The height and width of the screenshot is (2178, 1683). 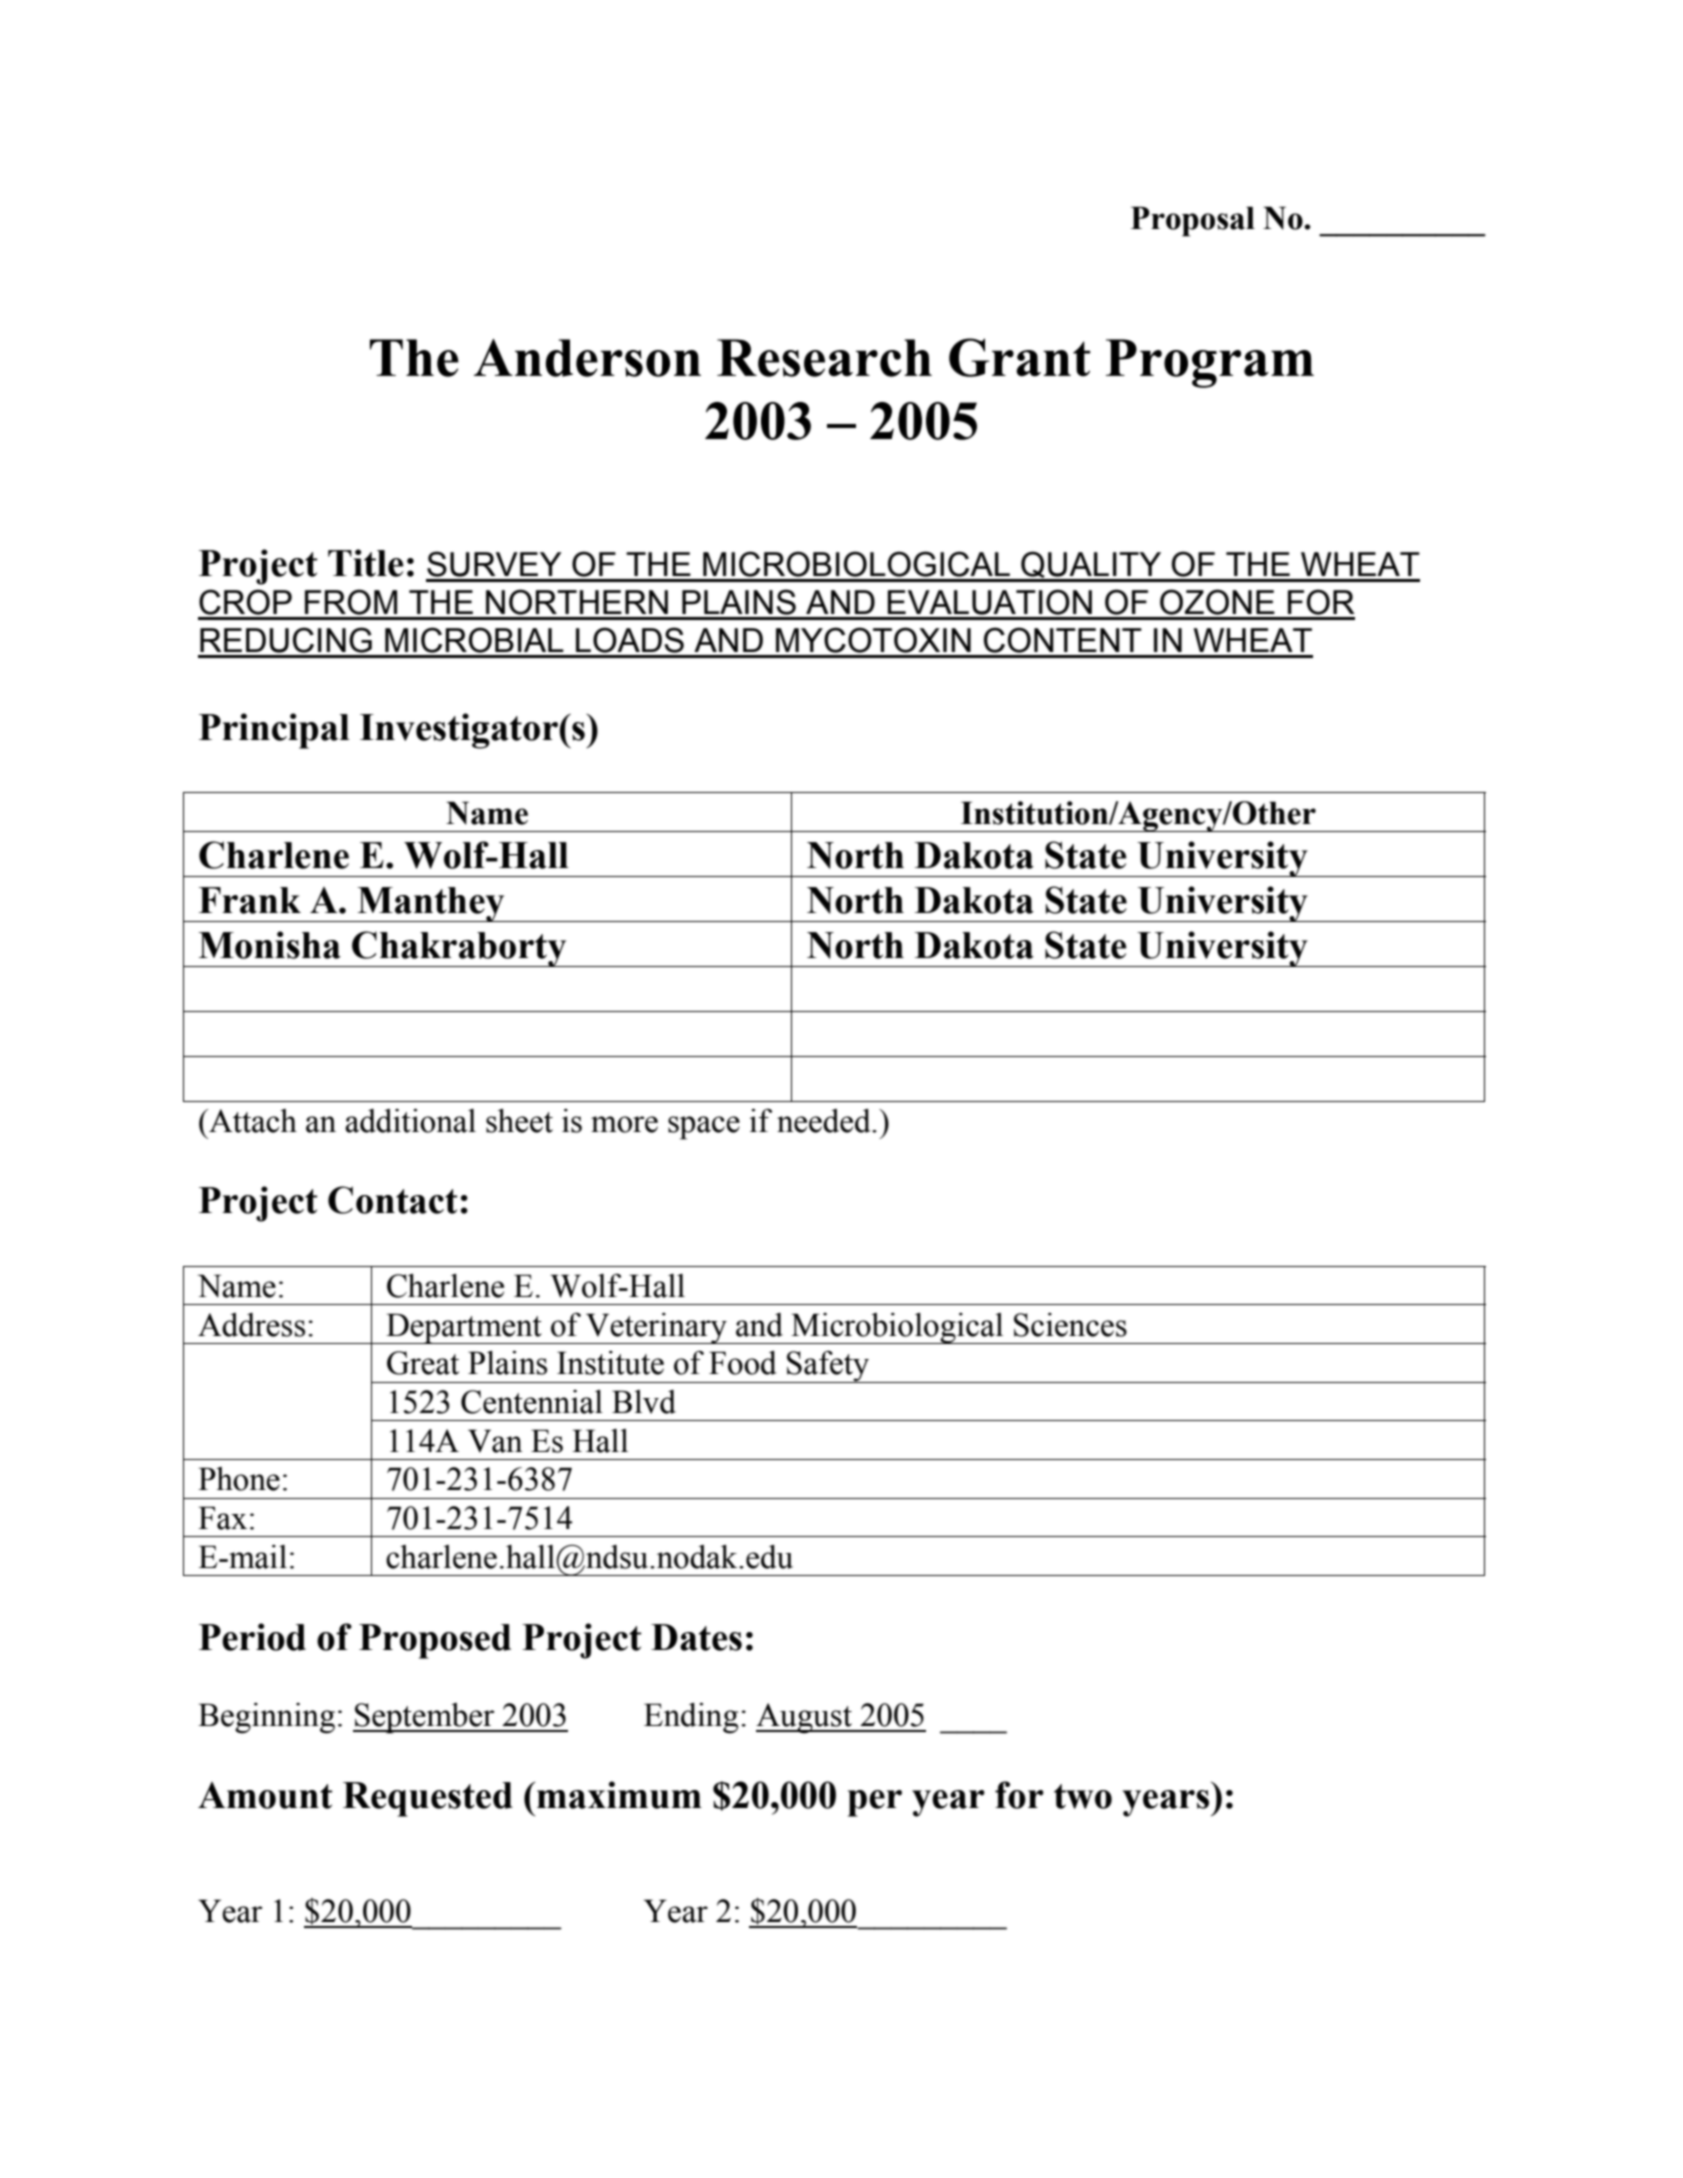 What do you see at coordinates (825, 1121) in the screenshot?
I see `needed` at bounding box center [825, 1121].
